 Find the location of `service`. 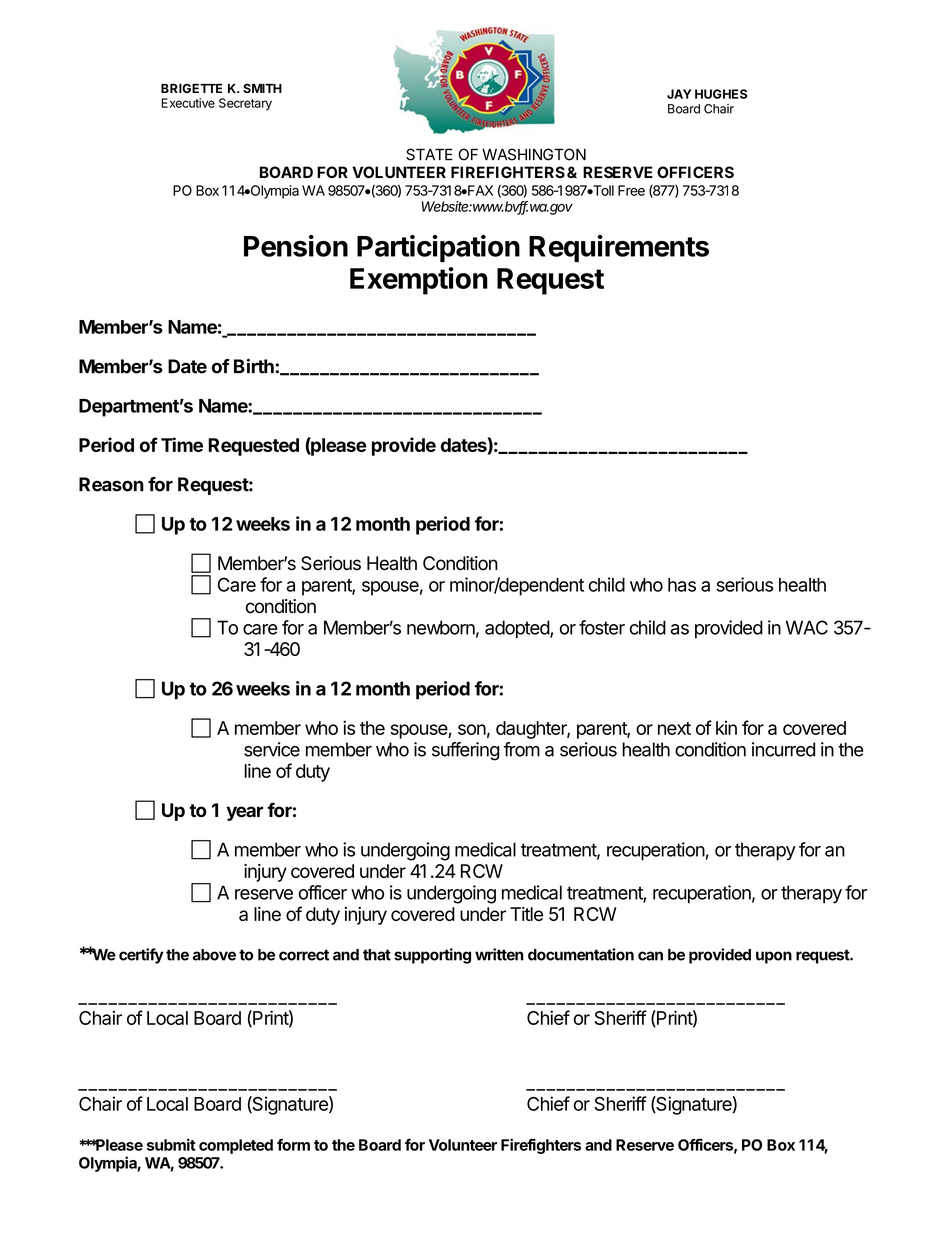

service is located at coordinates (272, 749).
